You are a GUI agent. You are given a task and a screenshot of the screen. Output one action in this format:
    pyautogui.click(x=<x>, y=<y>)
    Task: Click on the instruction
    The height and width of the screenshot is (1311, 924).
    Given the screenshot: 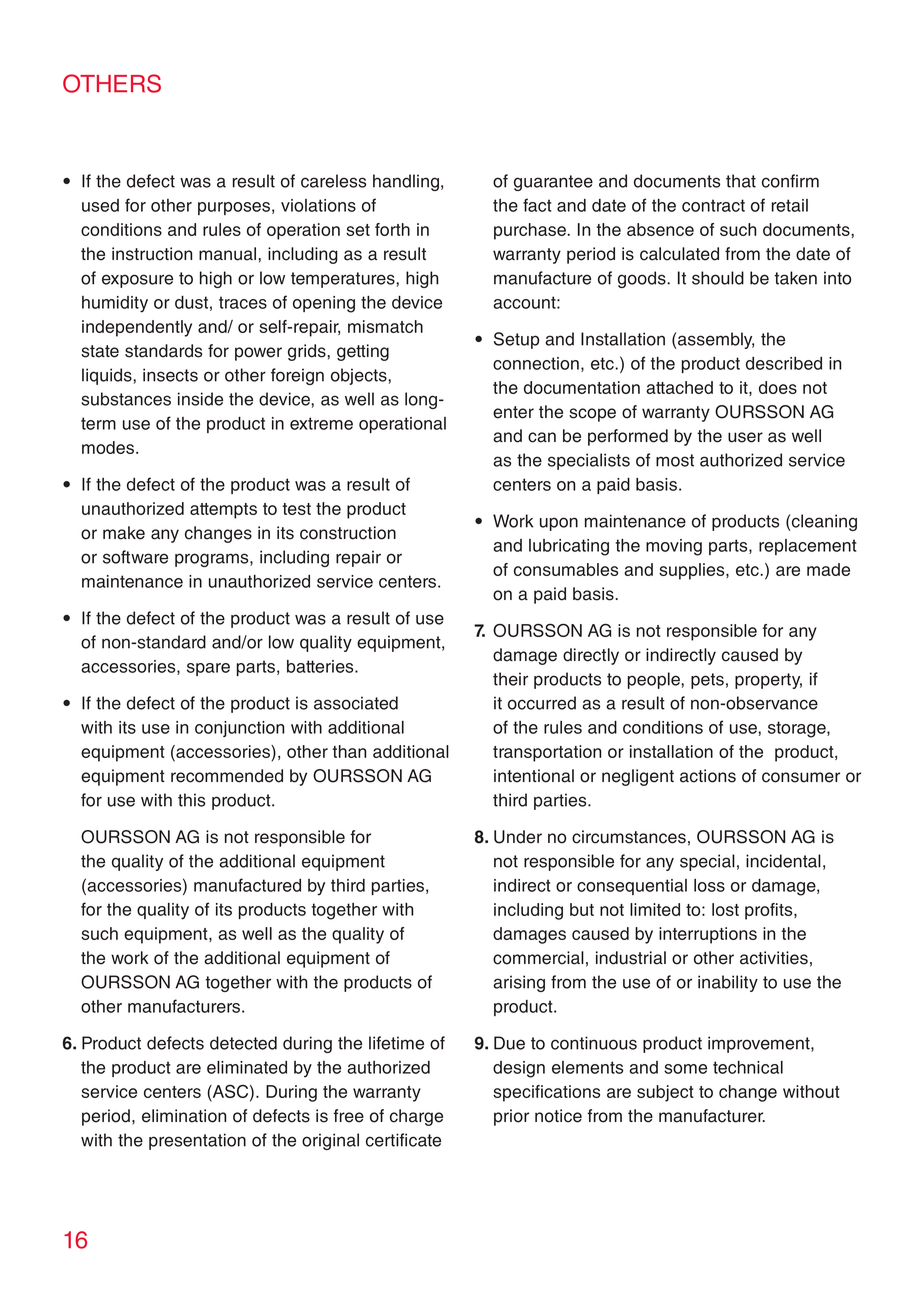 What is the action you would take?
    pyautogui.click(x=152, y=254)
